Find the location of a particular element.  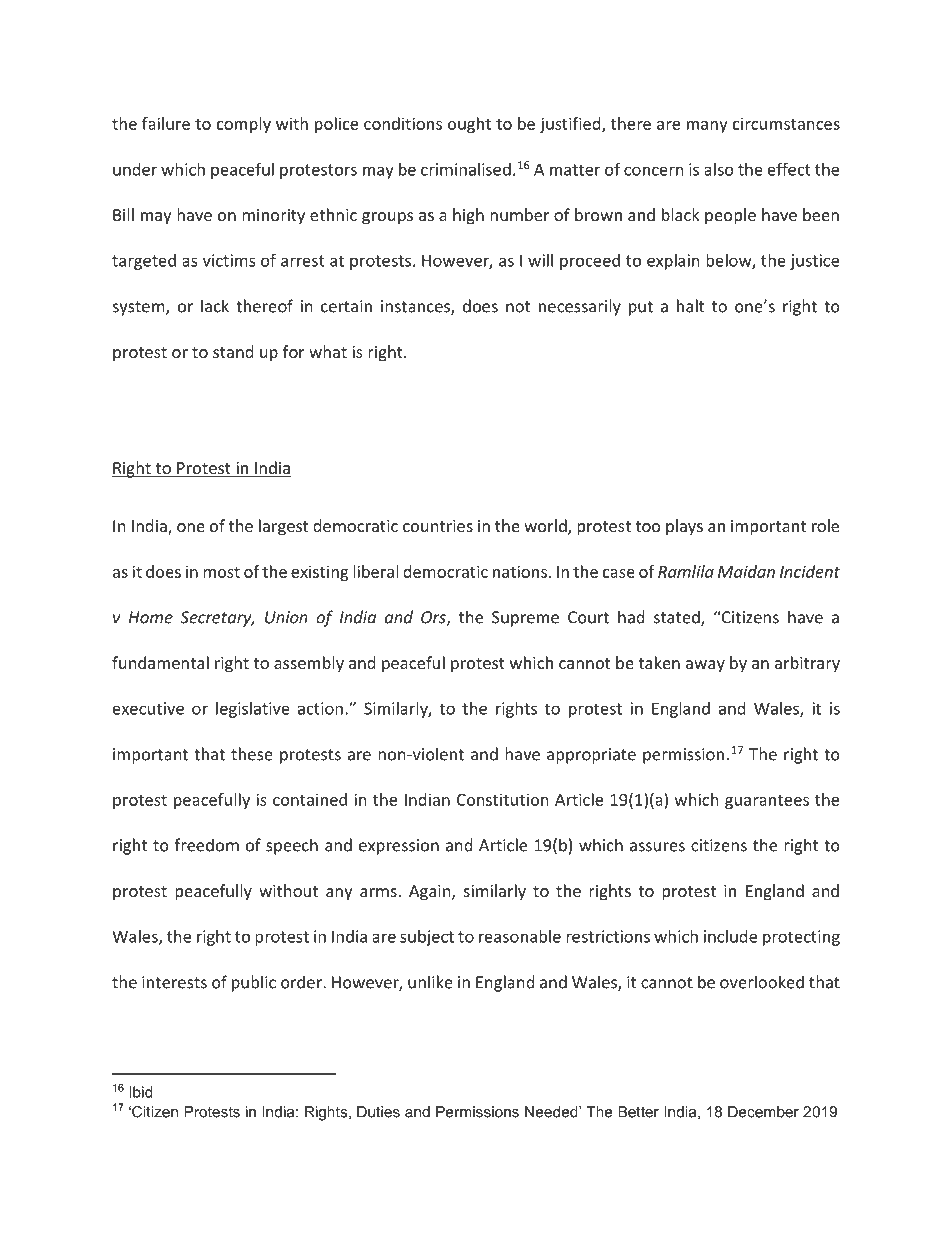

necessarily is located at coordinates (580, 307).
